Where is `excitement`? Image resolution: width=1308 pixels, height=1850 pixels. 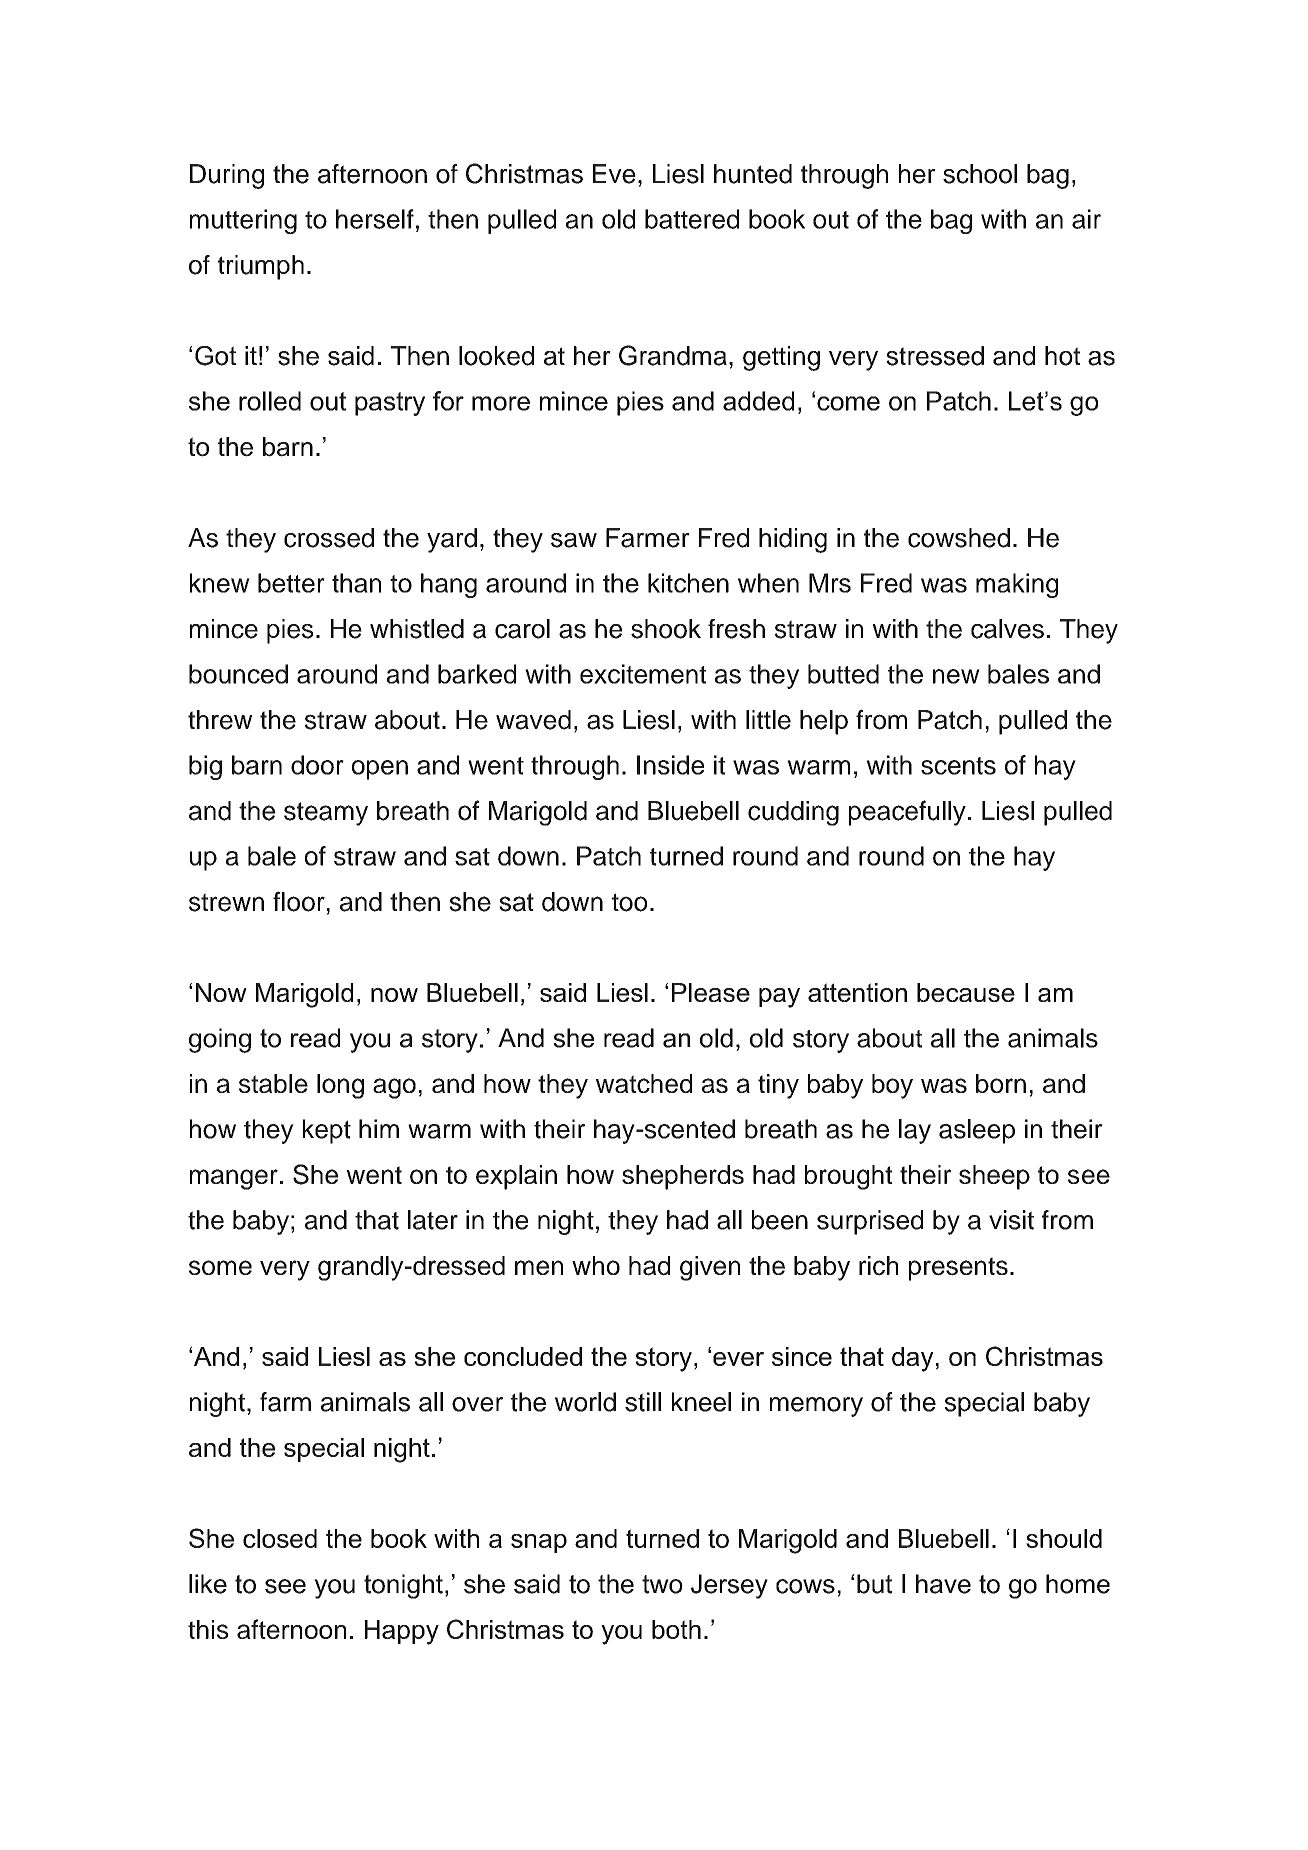 excitement is located at coordinates (643, 674).
